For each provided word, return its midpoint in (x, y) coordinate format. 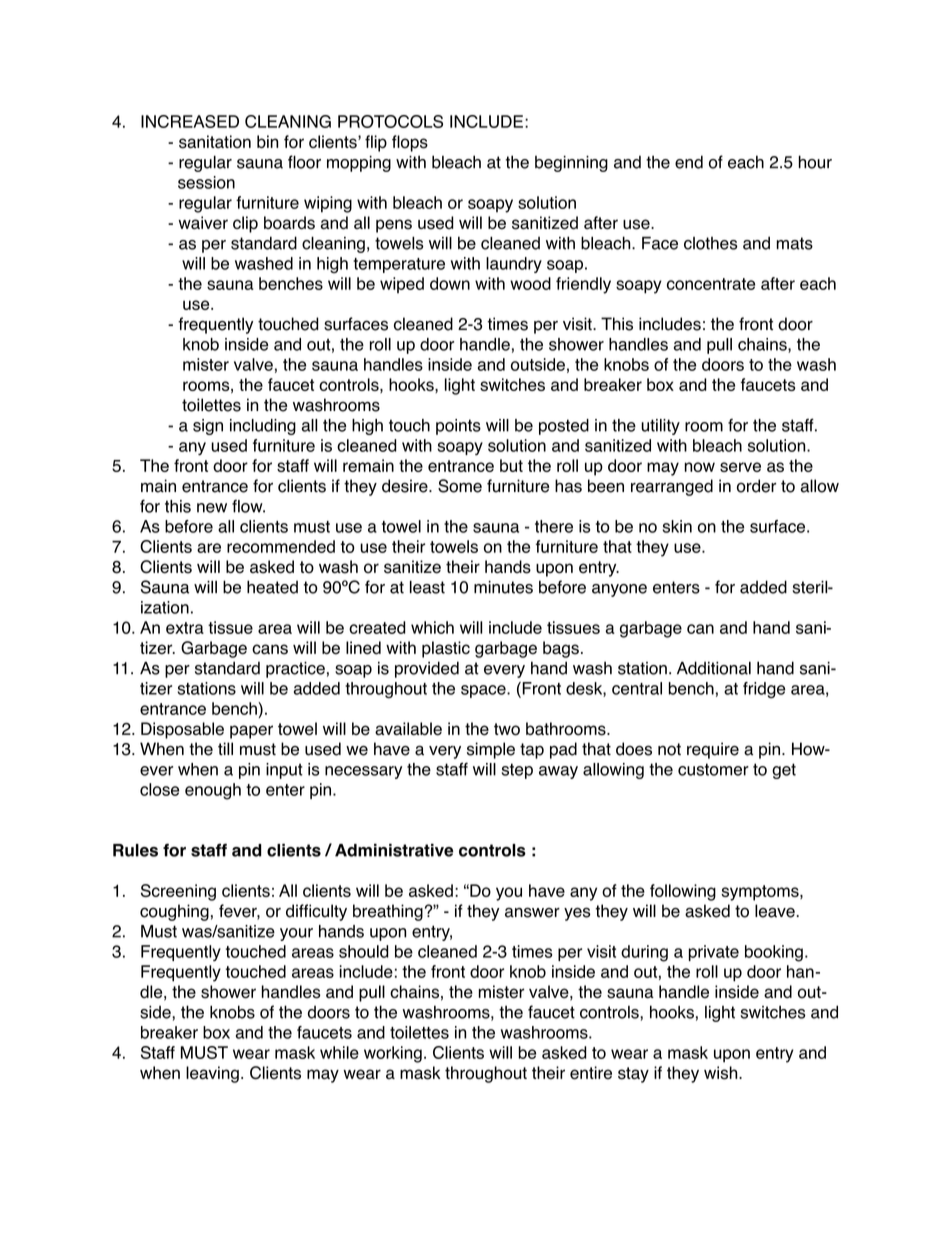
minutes (503, 587)
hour (815, 162)
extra (185, 628)
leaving (212, 1074)
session (206, 182)
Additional (714, 668)
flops (410, 143)
